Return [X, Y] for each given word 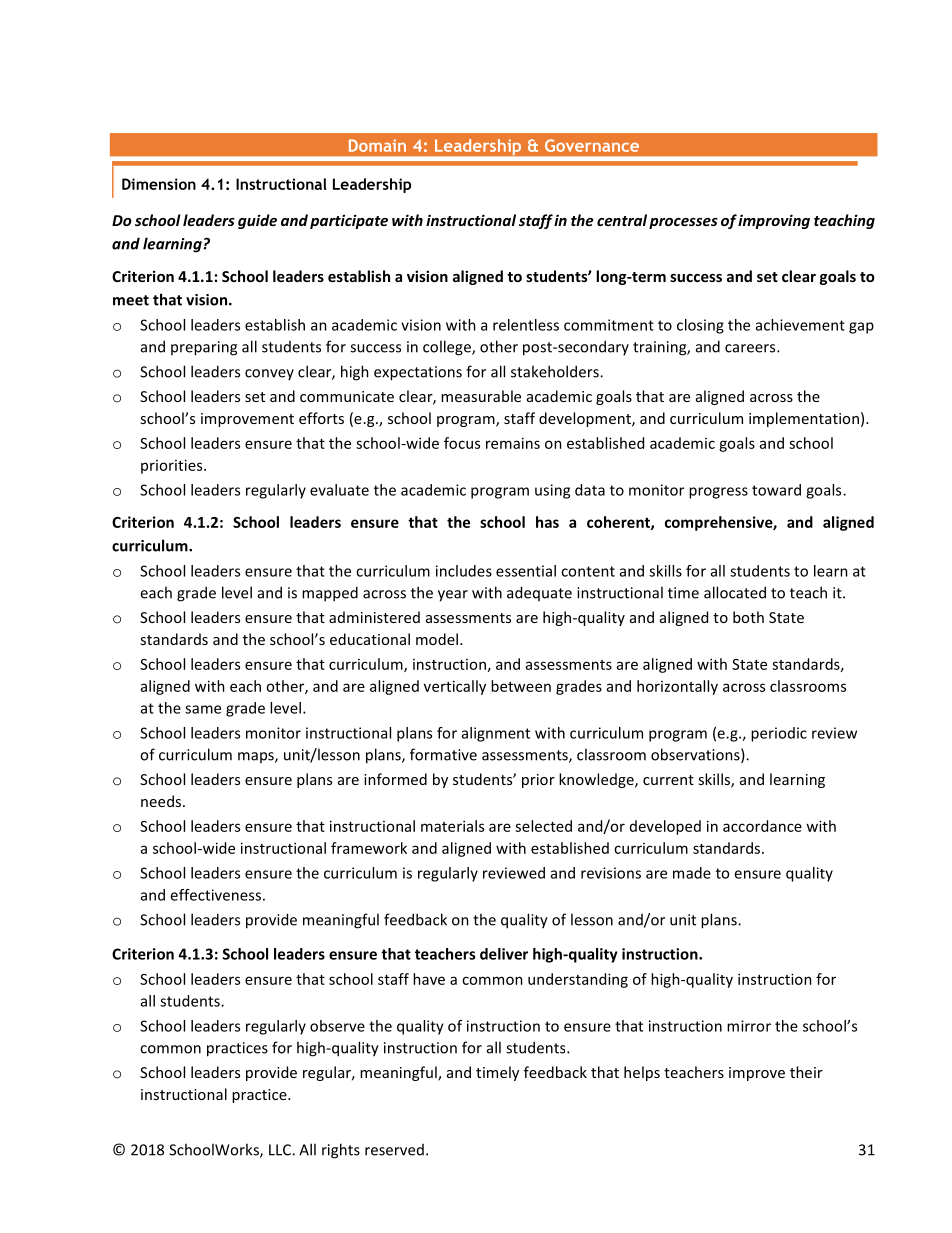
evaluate [339, 490]
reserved [394, 1150]
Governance [592, 145]
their [806, 1072]
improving [774, 221]
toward [776, 490]
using [552, 491]
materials [452, 826]
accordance [762, 826]
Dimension [159, 184]
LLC [281, 1150]
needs [162, 801]
